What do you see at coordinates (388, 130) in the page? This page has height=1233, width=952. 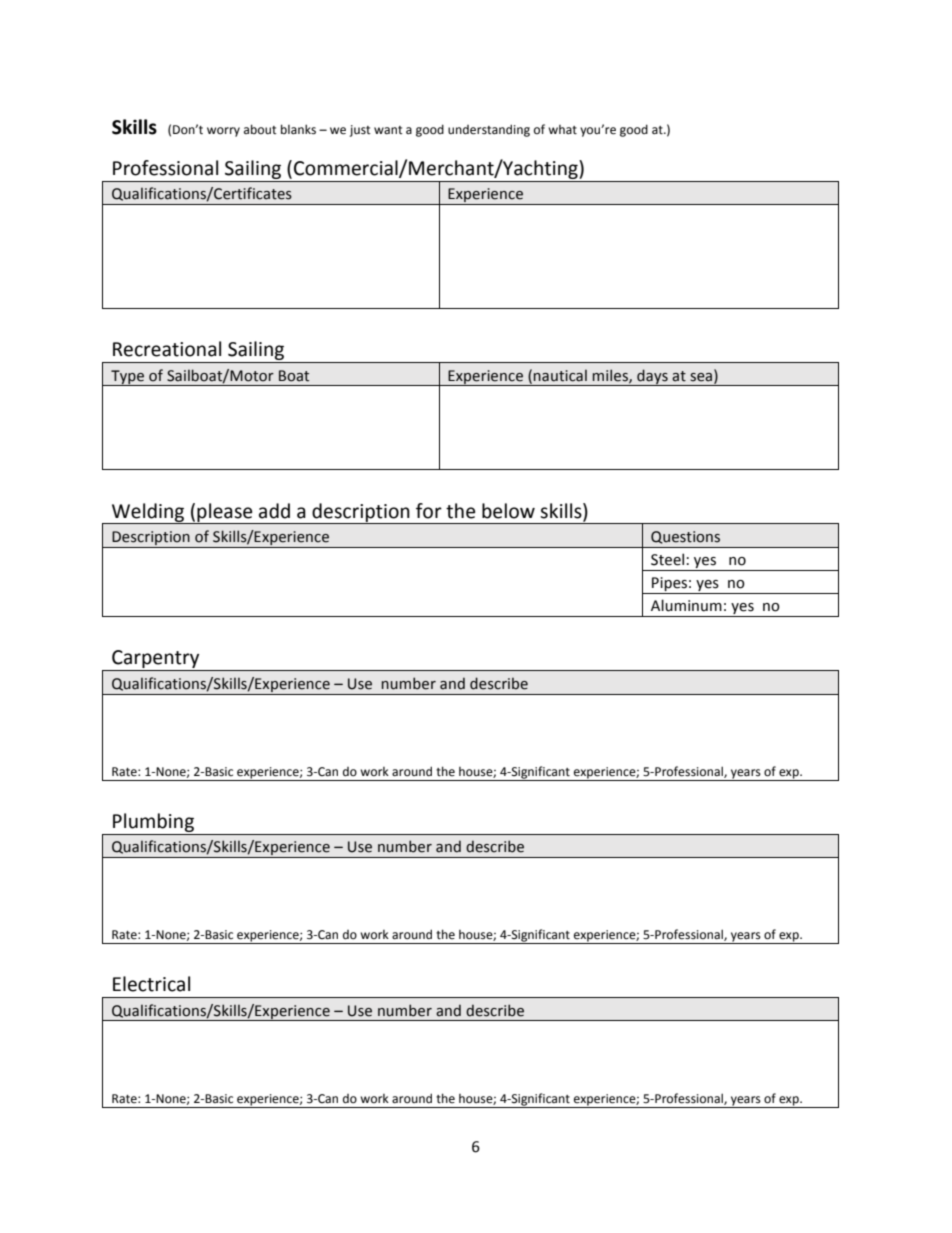 I see `want` at bounding box center [388, 130].
